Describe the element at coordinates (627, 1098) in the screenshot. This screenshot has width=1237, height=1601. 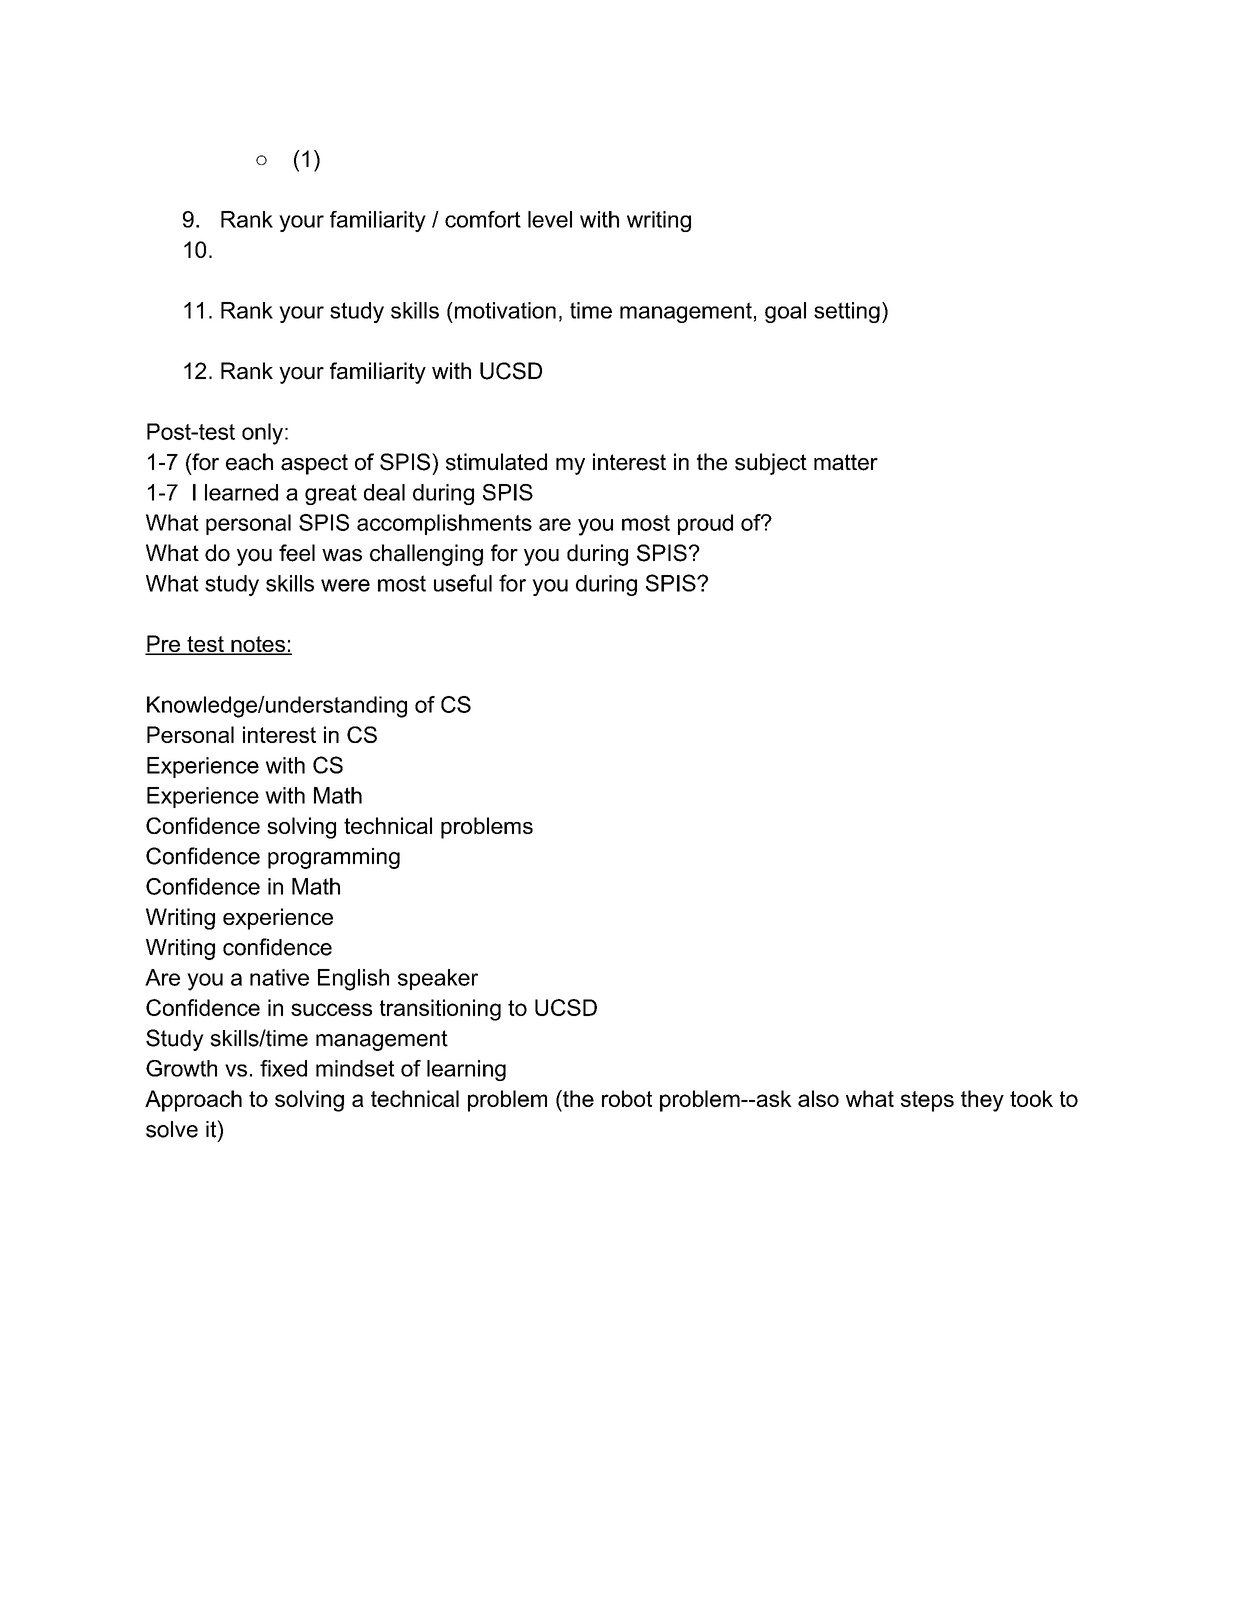
I see `robot` at that location.
